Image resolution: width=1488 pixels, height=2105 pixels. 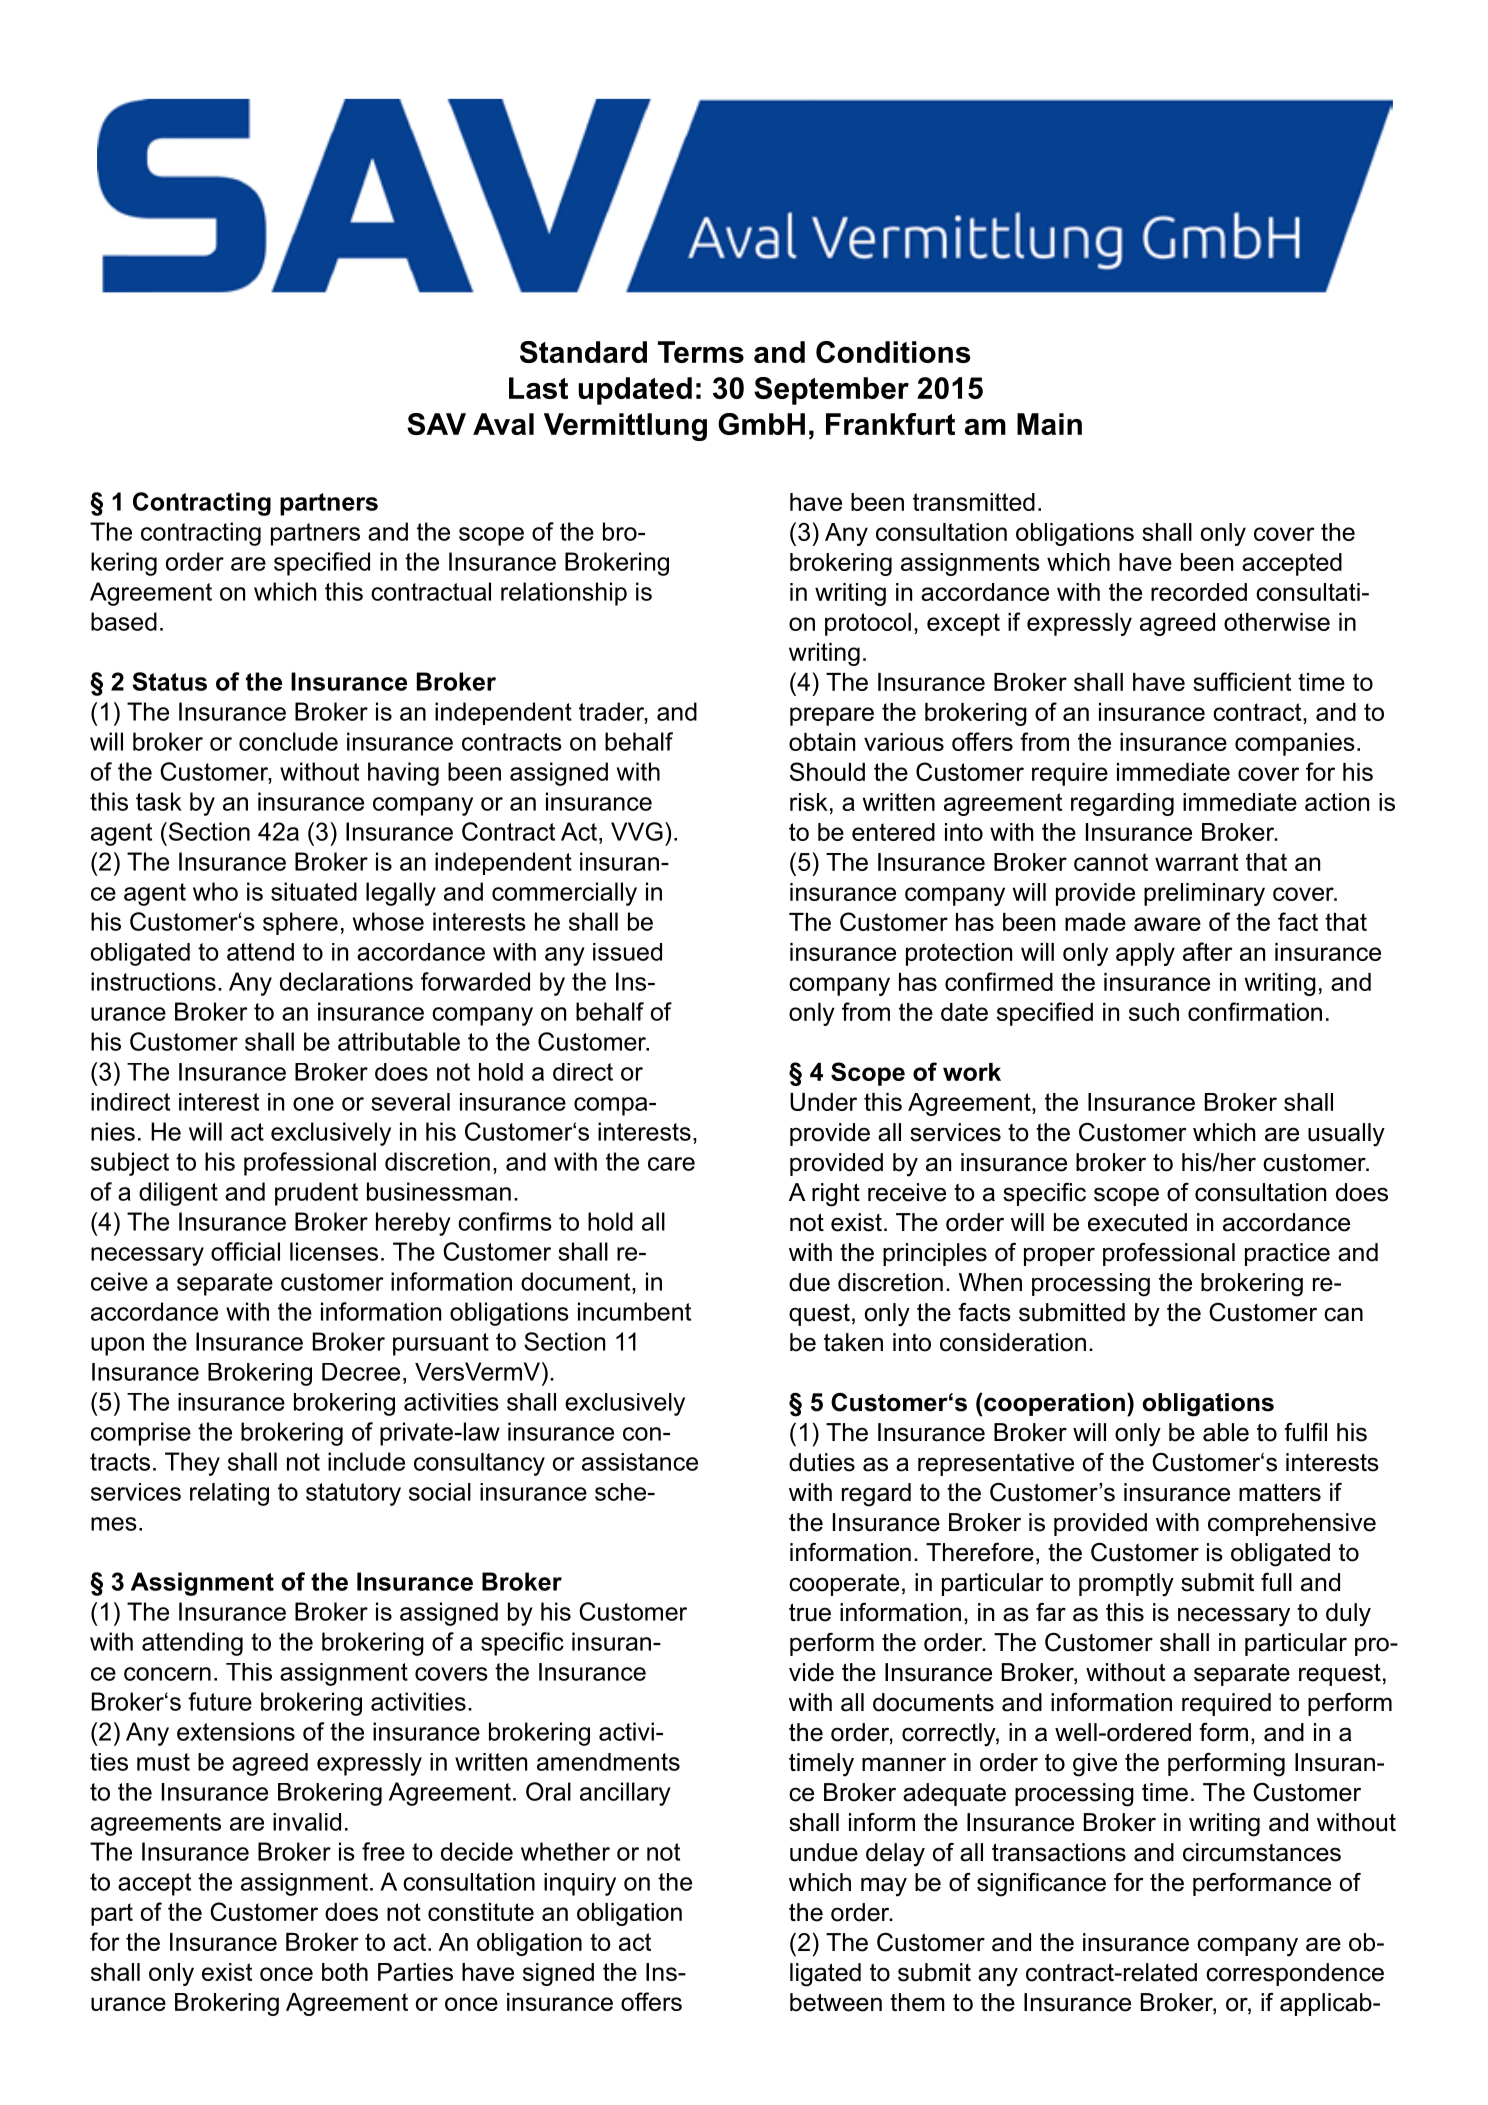 I want to click on both, so click(x=345, y=1972).
